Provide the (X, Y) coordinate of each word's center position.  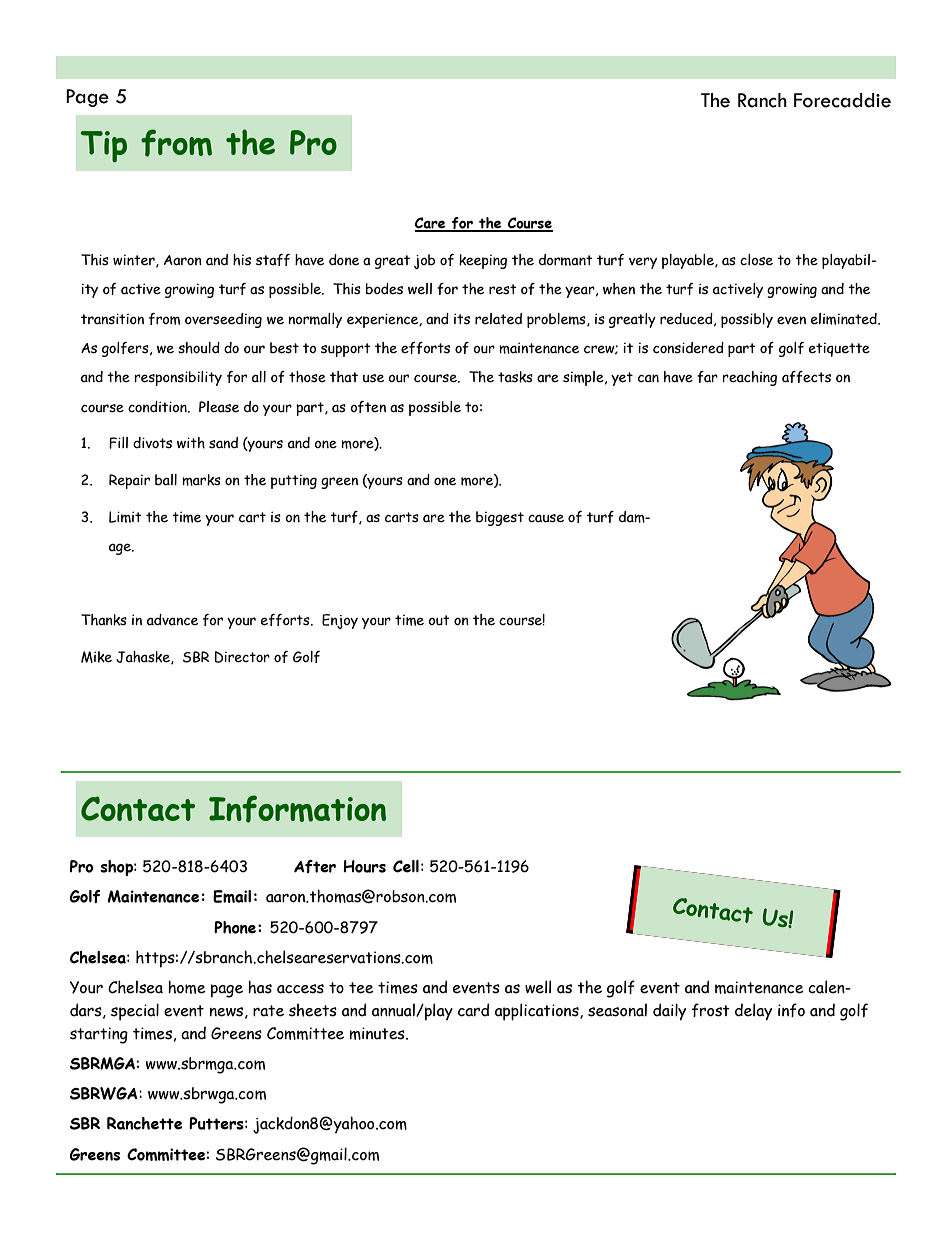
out (439, 620)
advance (172, 620)
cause (546, 518)
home (187, 987)
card (473, 1010)
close (756, 260)
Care (431, 224)
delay (753, 1012)
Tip (104, 146)
